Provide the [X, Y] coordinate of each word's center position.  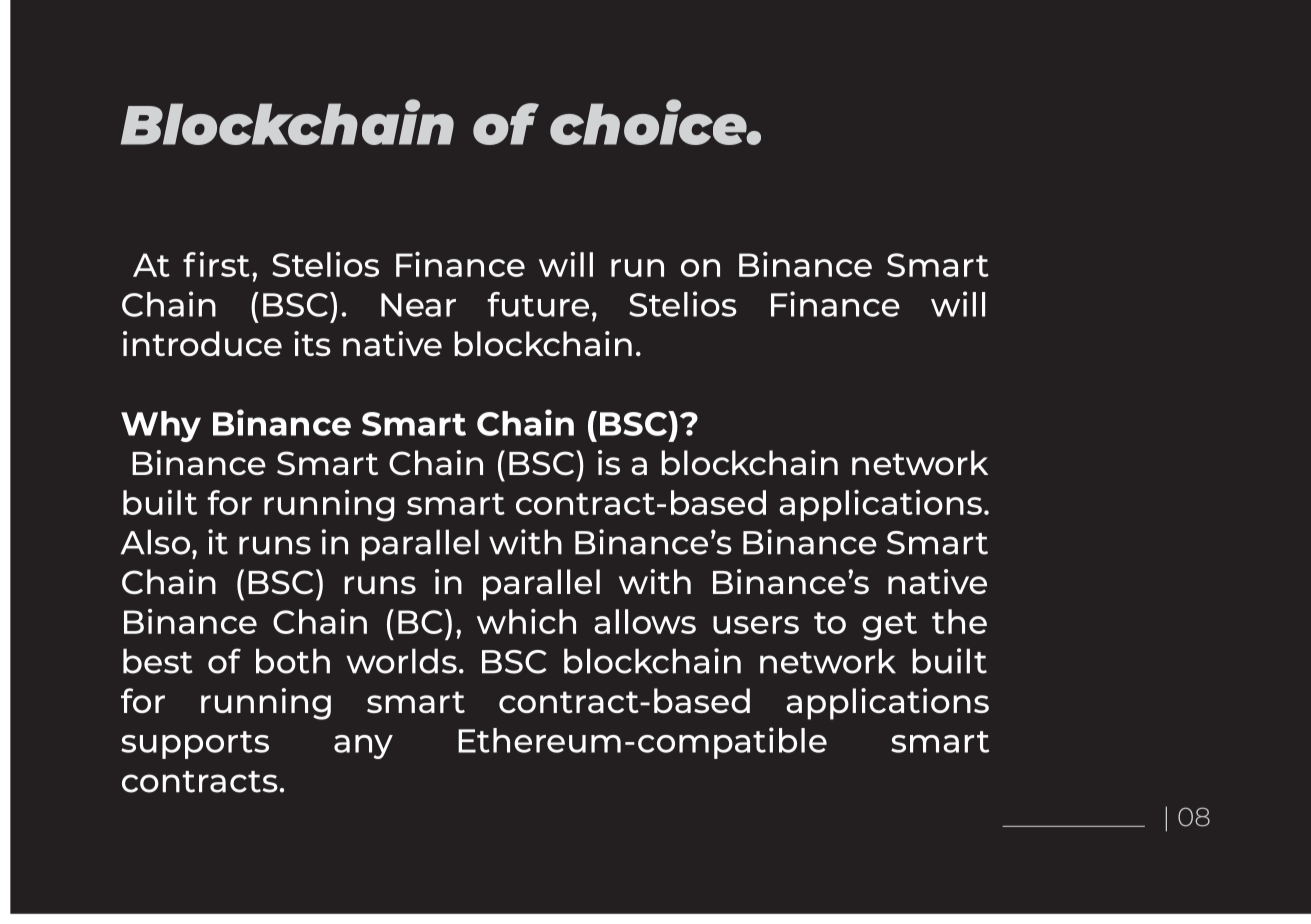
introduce [202, 343]
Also [155, 542]
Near [418, 305]
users [756, 625]
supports [195, 745]
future [538, 304]
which [526, 621]
